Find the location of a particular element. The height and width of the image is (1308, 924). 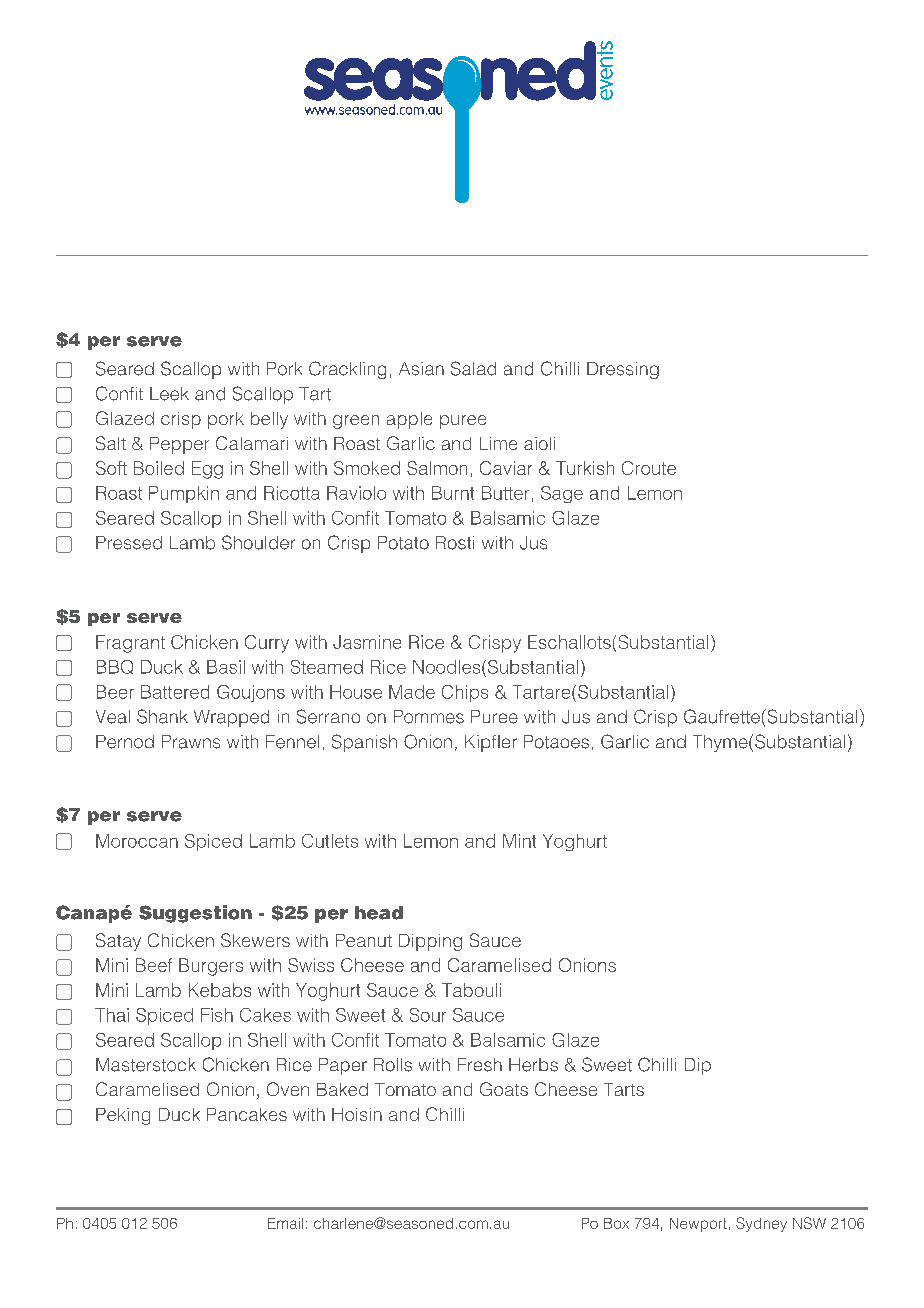

Email is located at coordinates (285, 1223).
